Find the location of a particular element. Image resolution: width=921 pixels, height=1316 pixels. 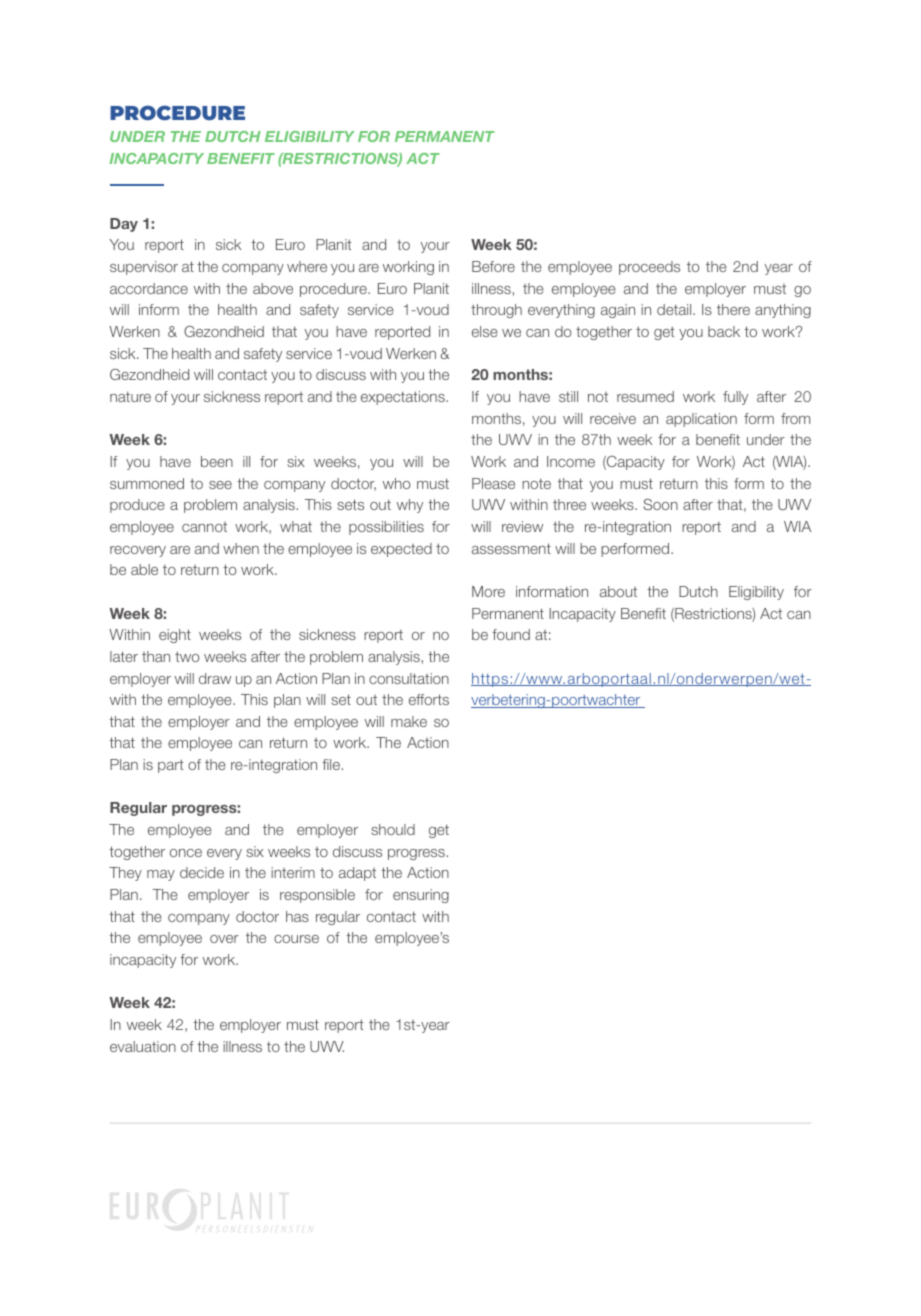

Before is located at coordinates (493, 266).
